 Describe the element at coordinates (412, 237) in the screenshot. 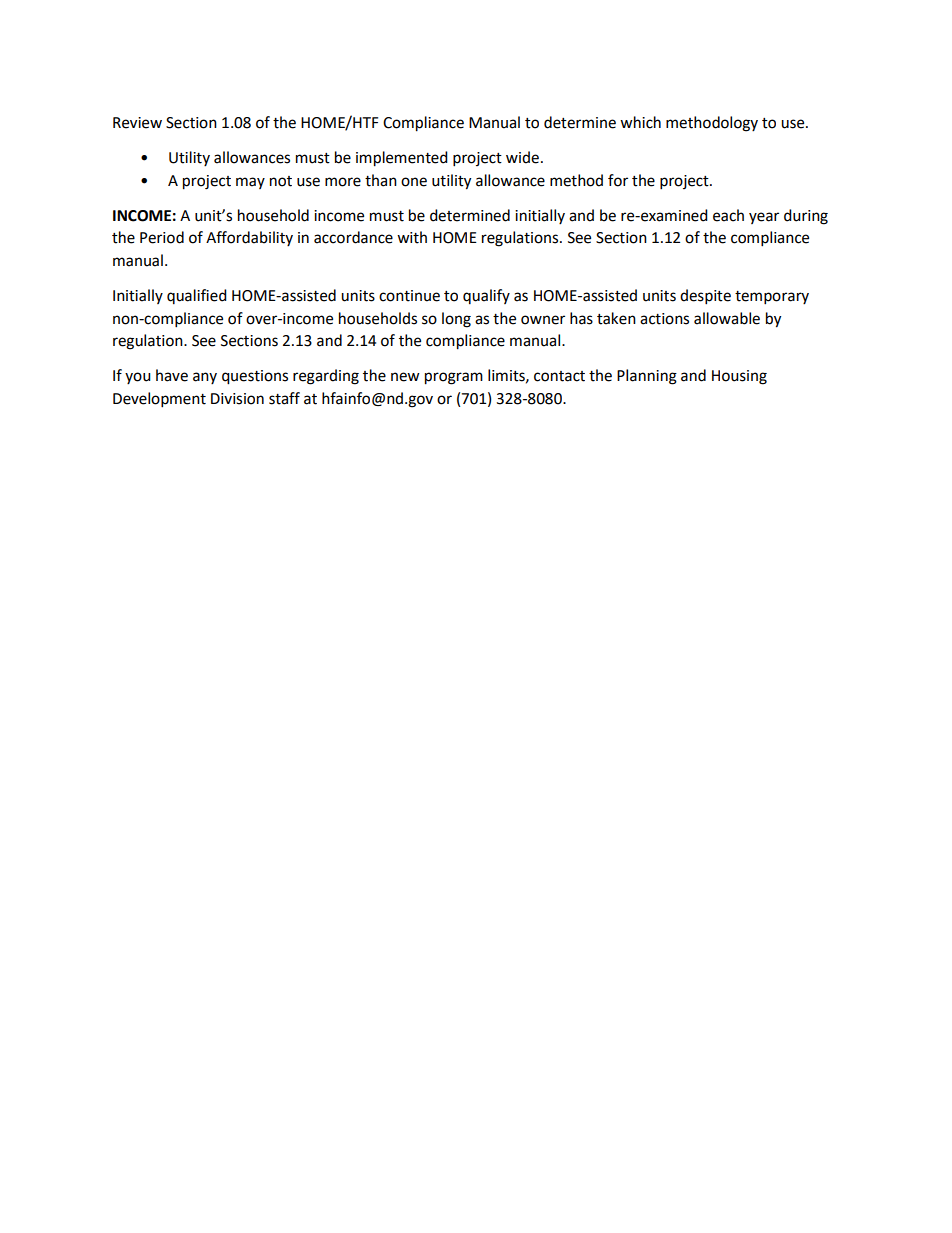

I see `with` at that location.
